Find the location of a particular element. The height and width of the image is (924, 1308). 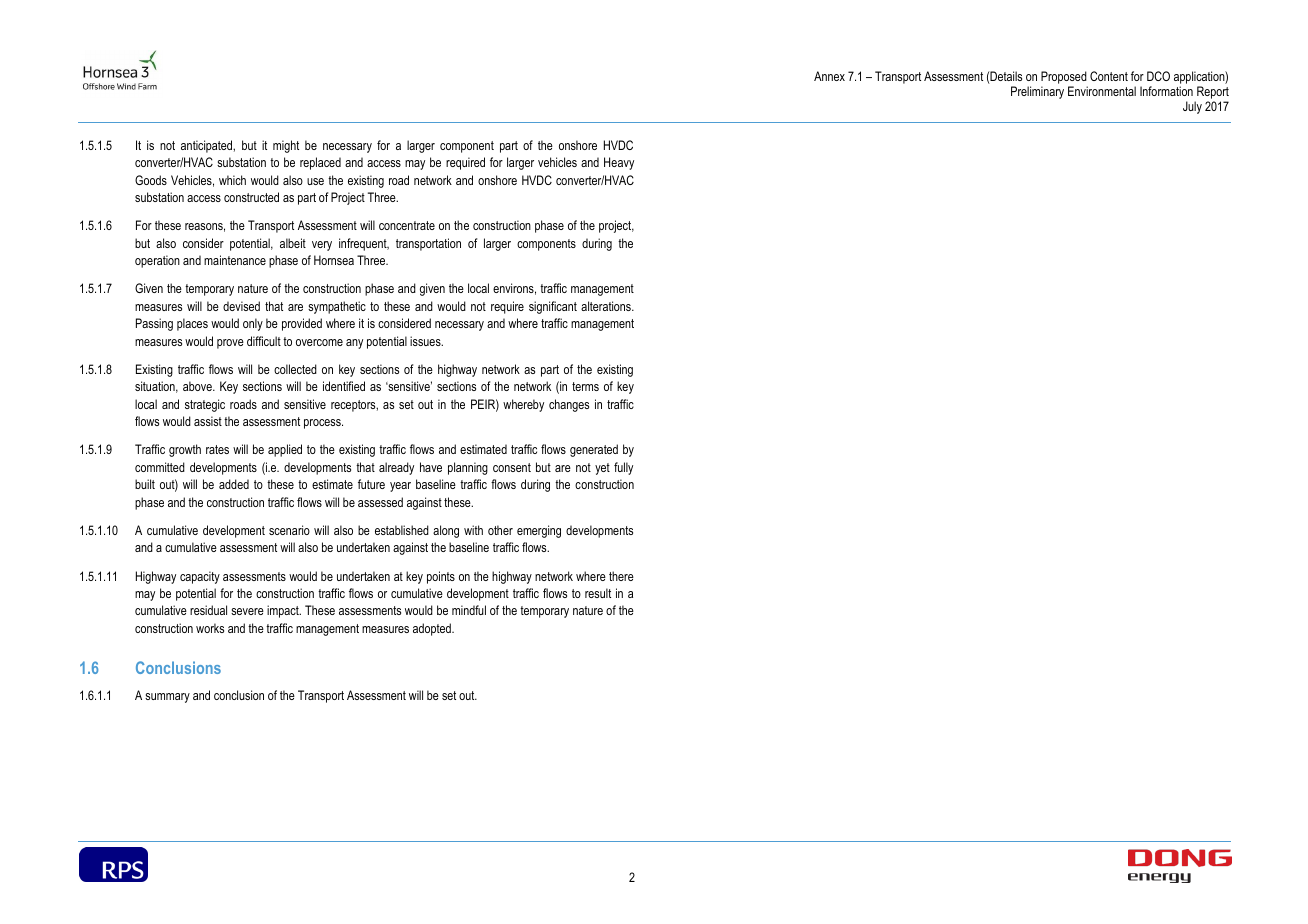

alterations is located at coordinates (607, 306).
